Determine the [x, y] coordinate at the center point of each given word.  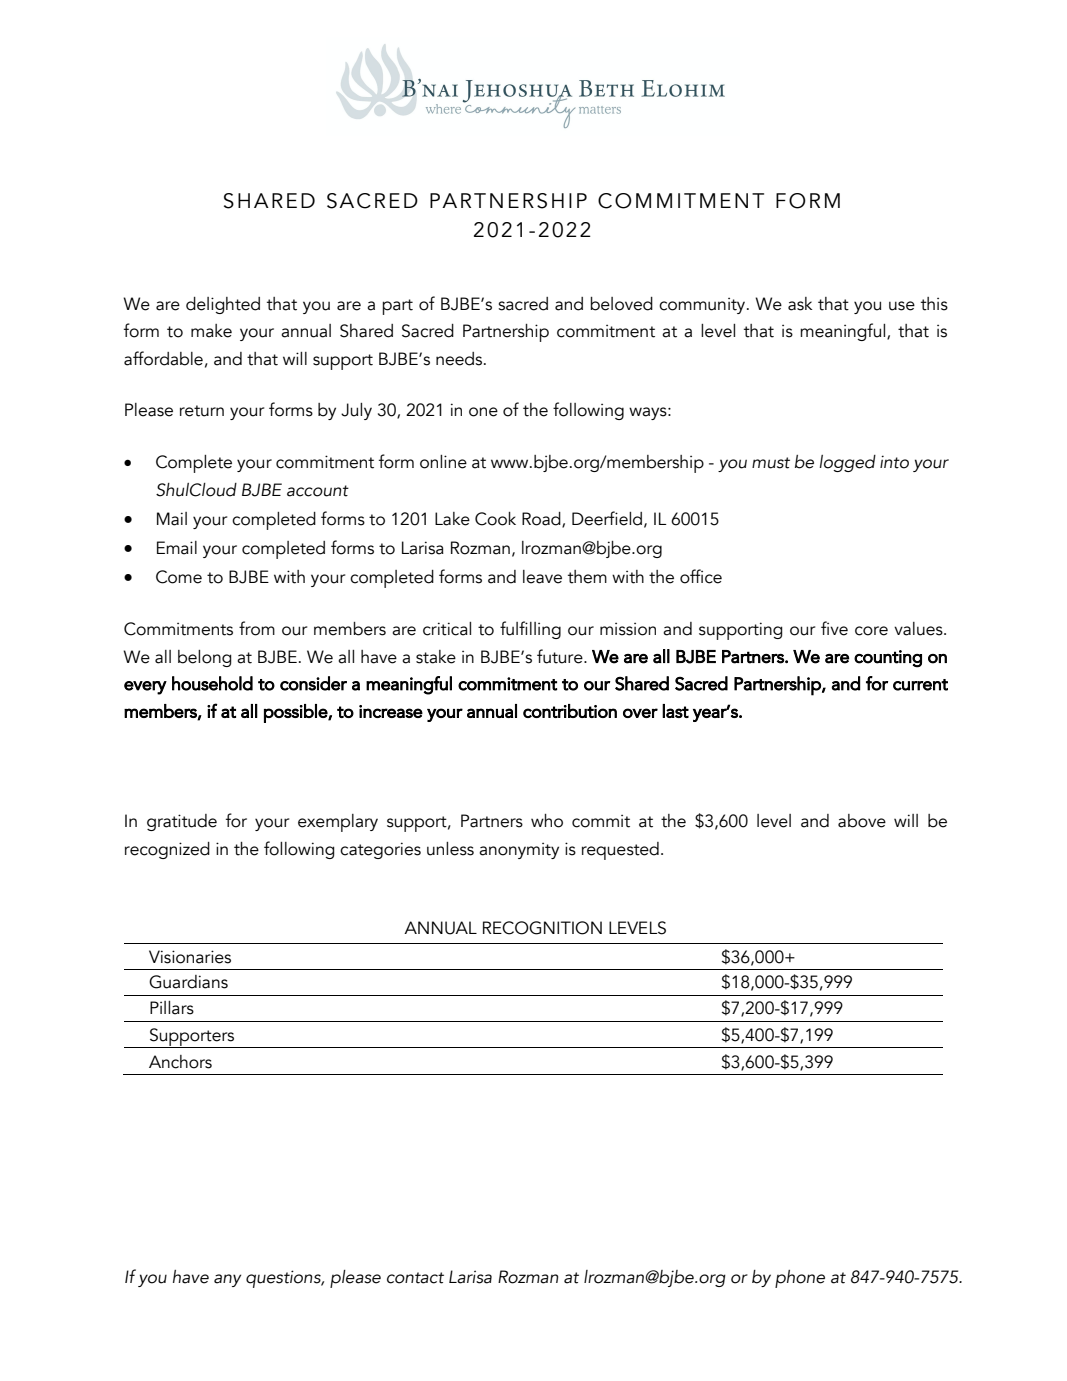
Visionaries [190, 957]
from [257, 628]
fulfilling [530, 630]
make [211, 331]
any [227, 1280]
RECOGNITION [542, 928]
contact [415, 1278]
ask [800, 304]
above [862, 821]
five [834, 628]
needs [460, 359]
